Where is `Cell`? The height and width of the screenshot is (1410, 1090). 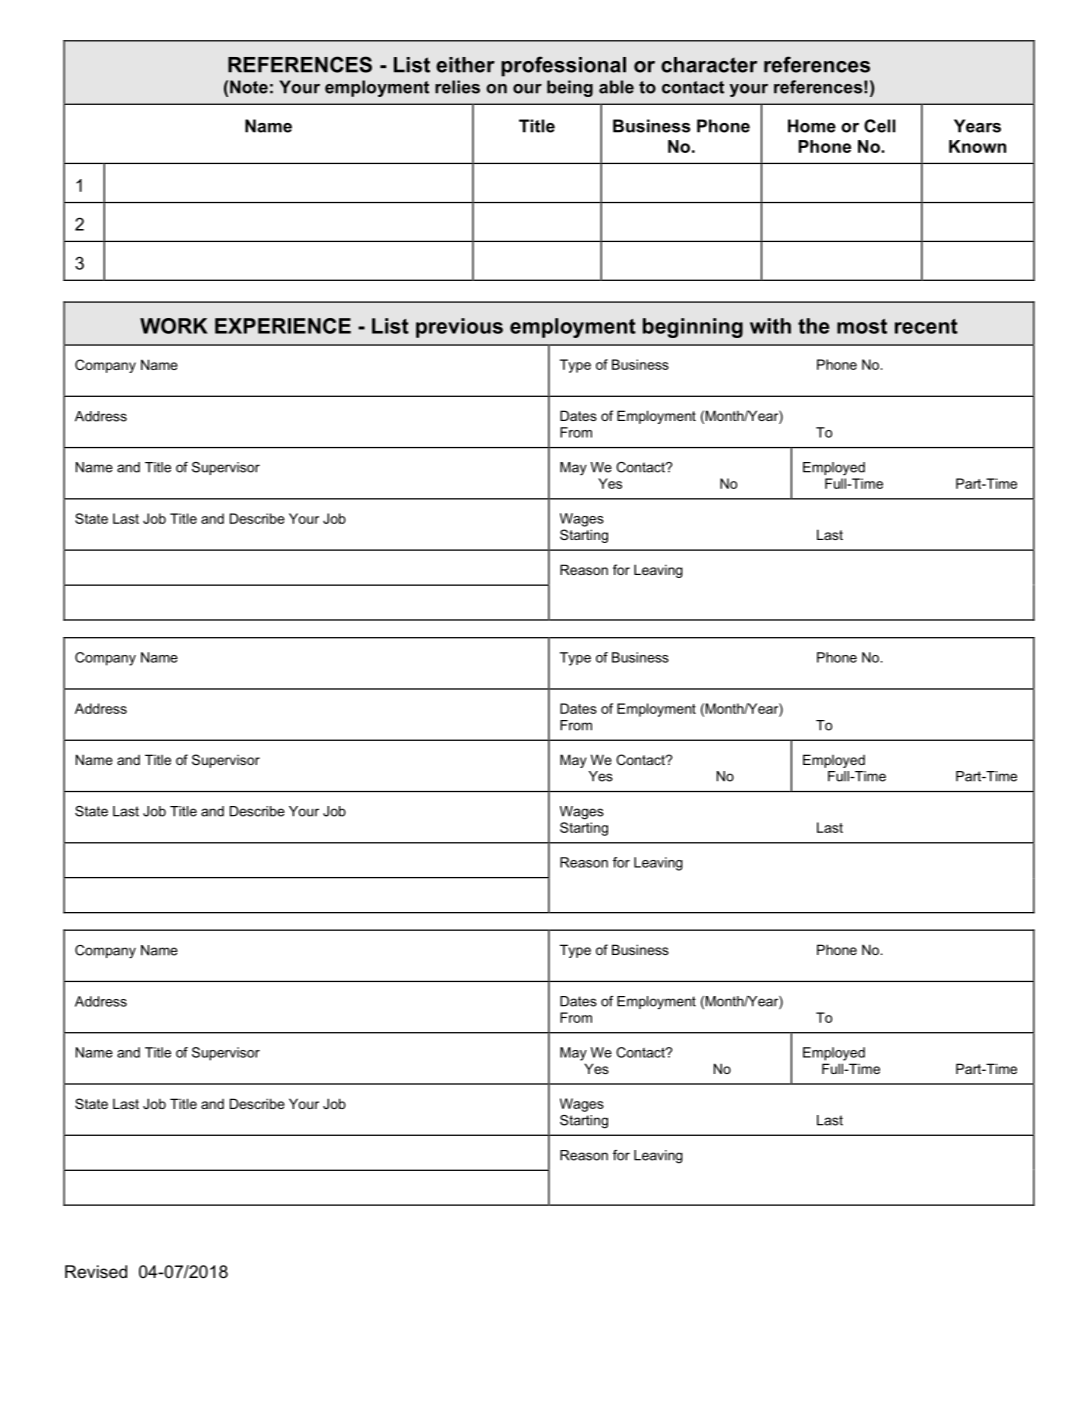
Cell is located at coordinates (880, 126).
